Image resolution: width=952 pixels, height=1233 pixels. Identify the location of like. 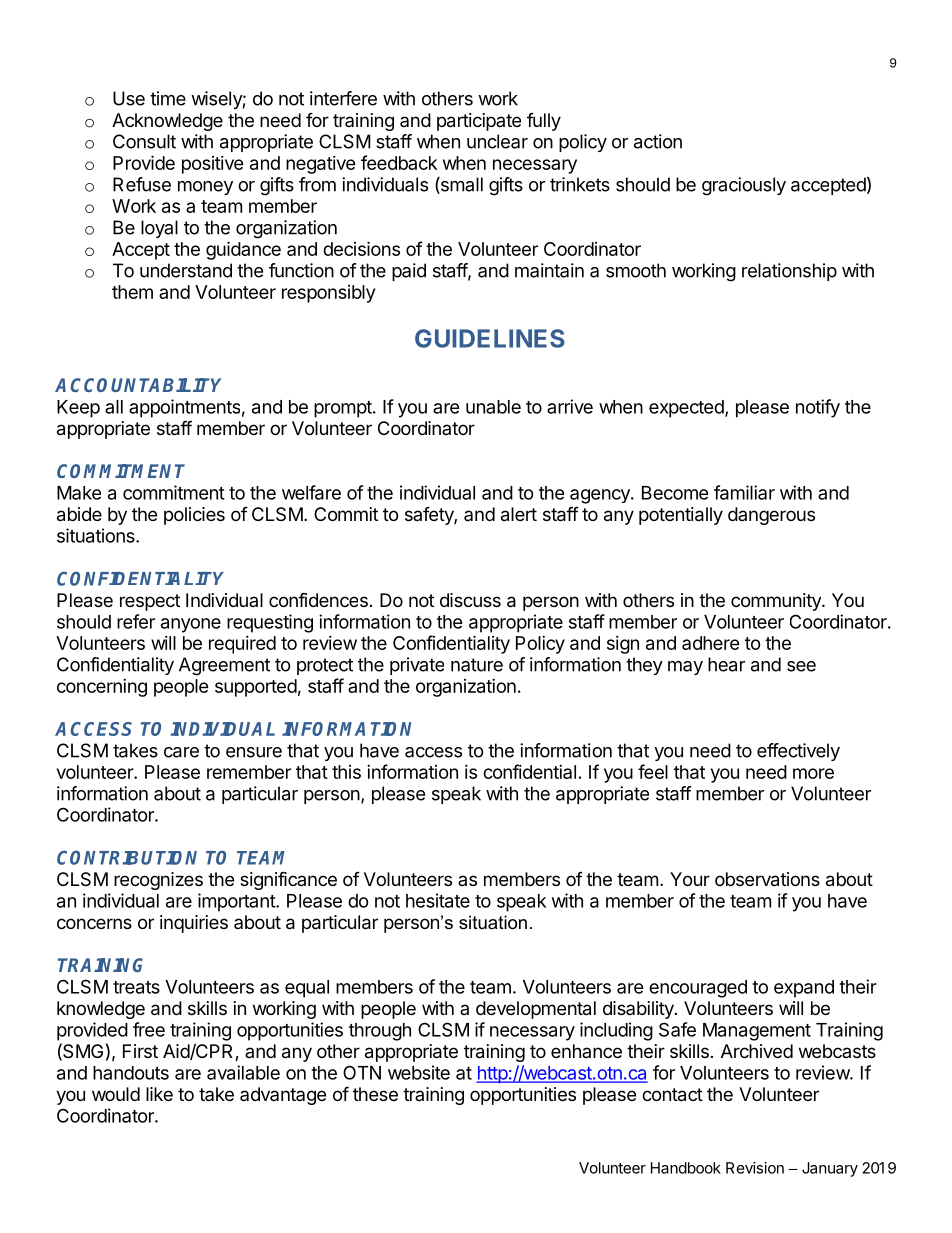
(159, 1094).
